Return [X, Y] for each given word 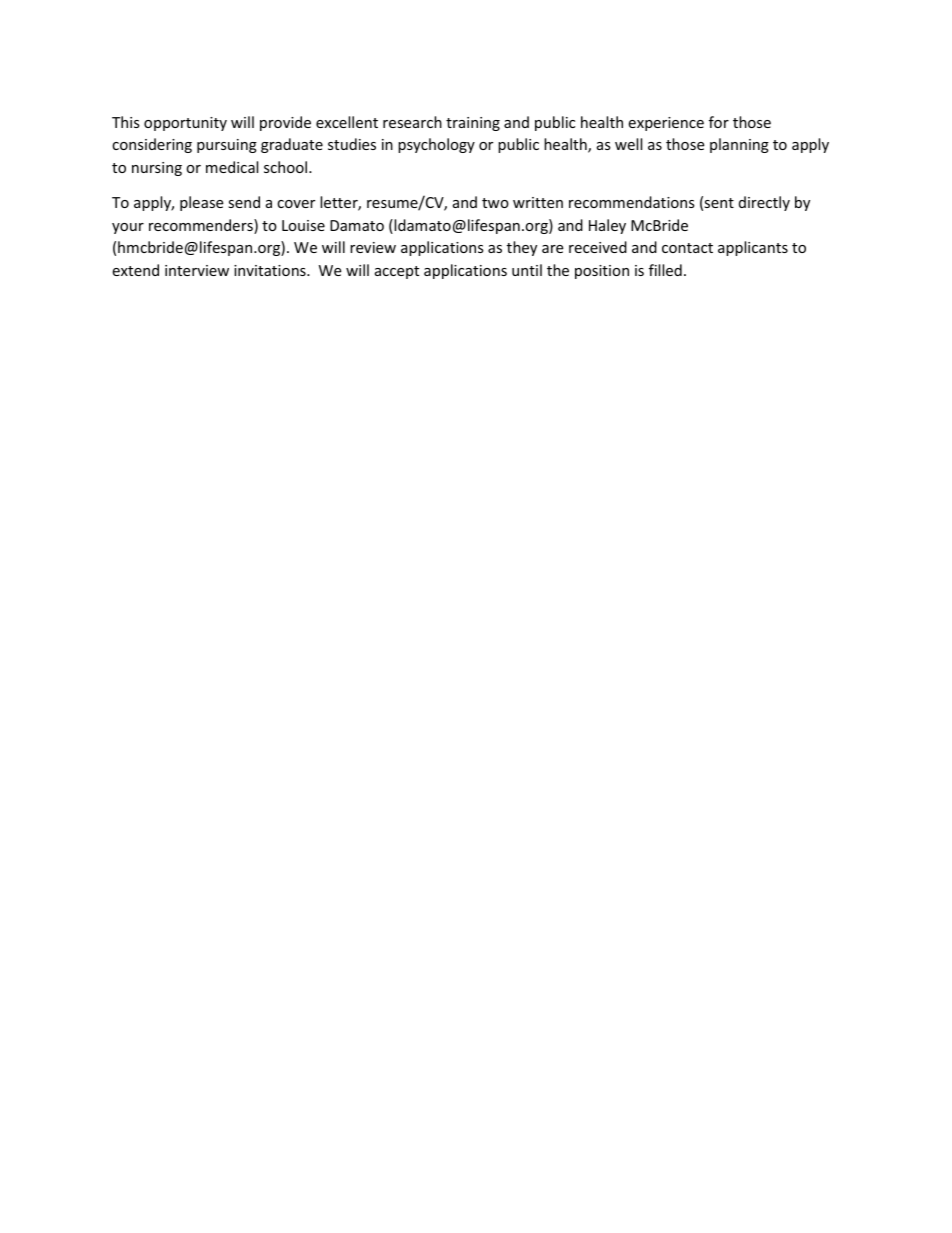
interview [197, 270]
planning [739, 145]
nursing [157, 169]
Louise [303, 225]
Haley [607, 226]
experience [666, 124]
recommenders [202, 226]
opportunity [185, 124]
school [287, 167]
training [473, 124]
